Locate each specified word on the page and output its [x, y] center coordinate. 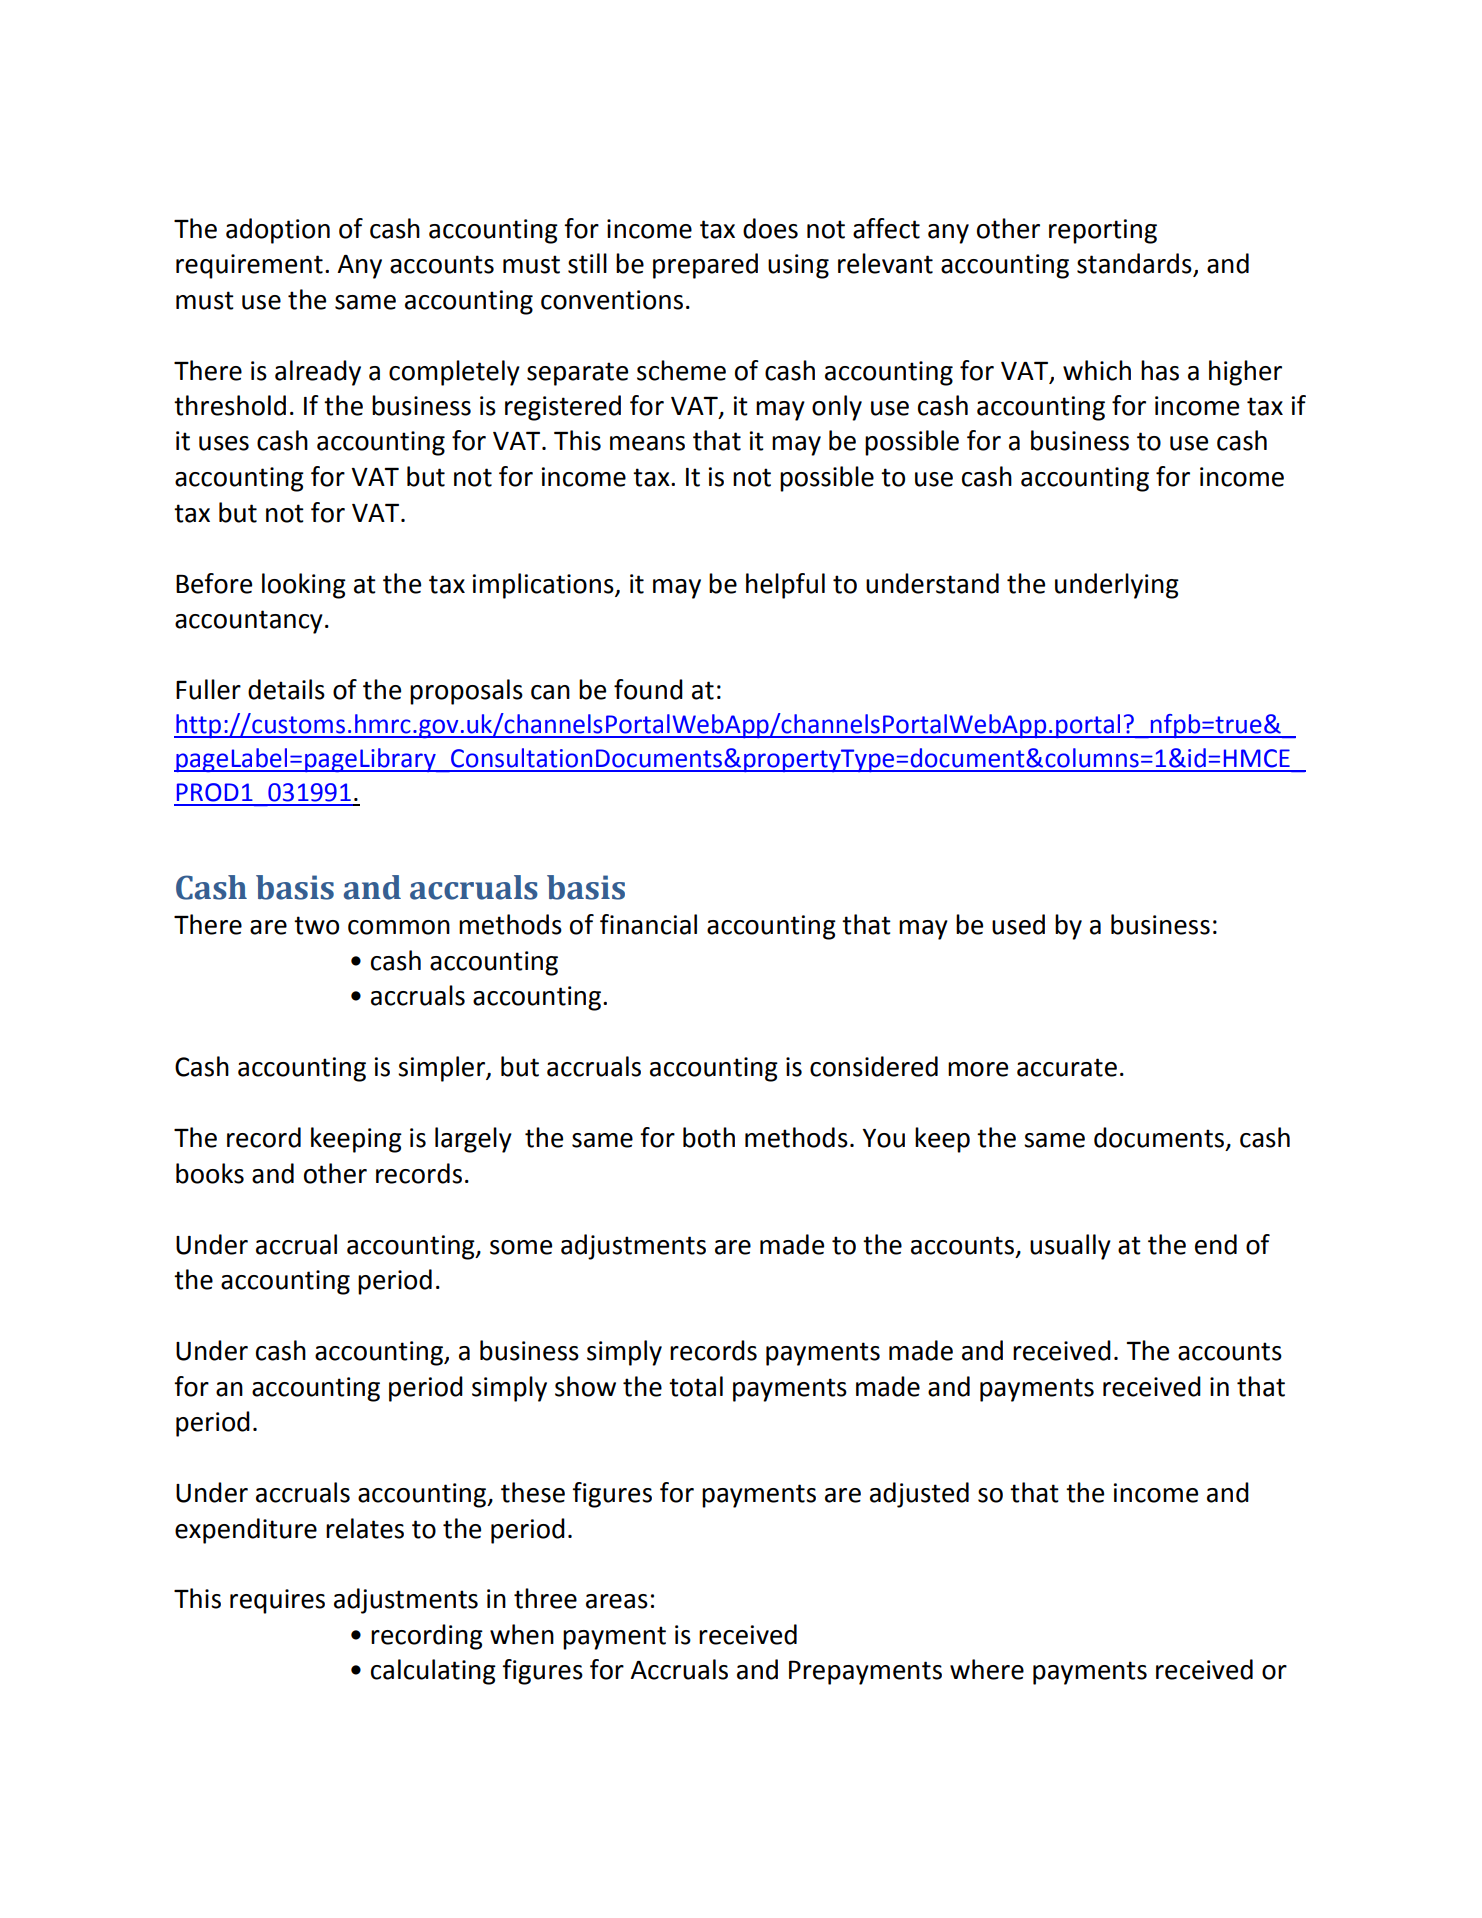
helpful [785, 586]
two [316, 925]
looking [304, 586]
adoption [278, 231]
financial [648, 924]
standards [1135, 264]
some [521, 1247]
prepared [705, 266]
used [1018, 924]
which [1097, 370]
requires [277, 1601]
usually [1070, 1247]
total [696, 1386]
